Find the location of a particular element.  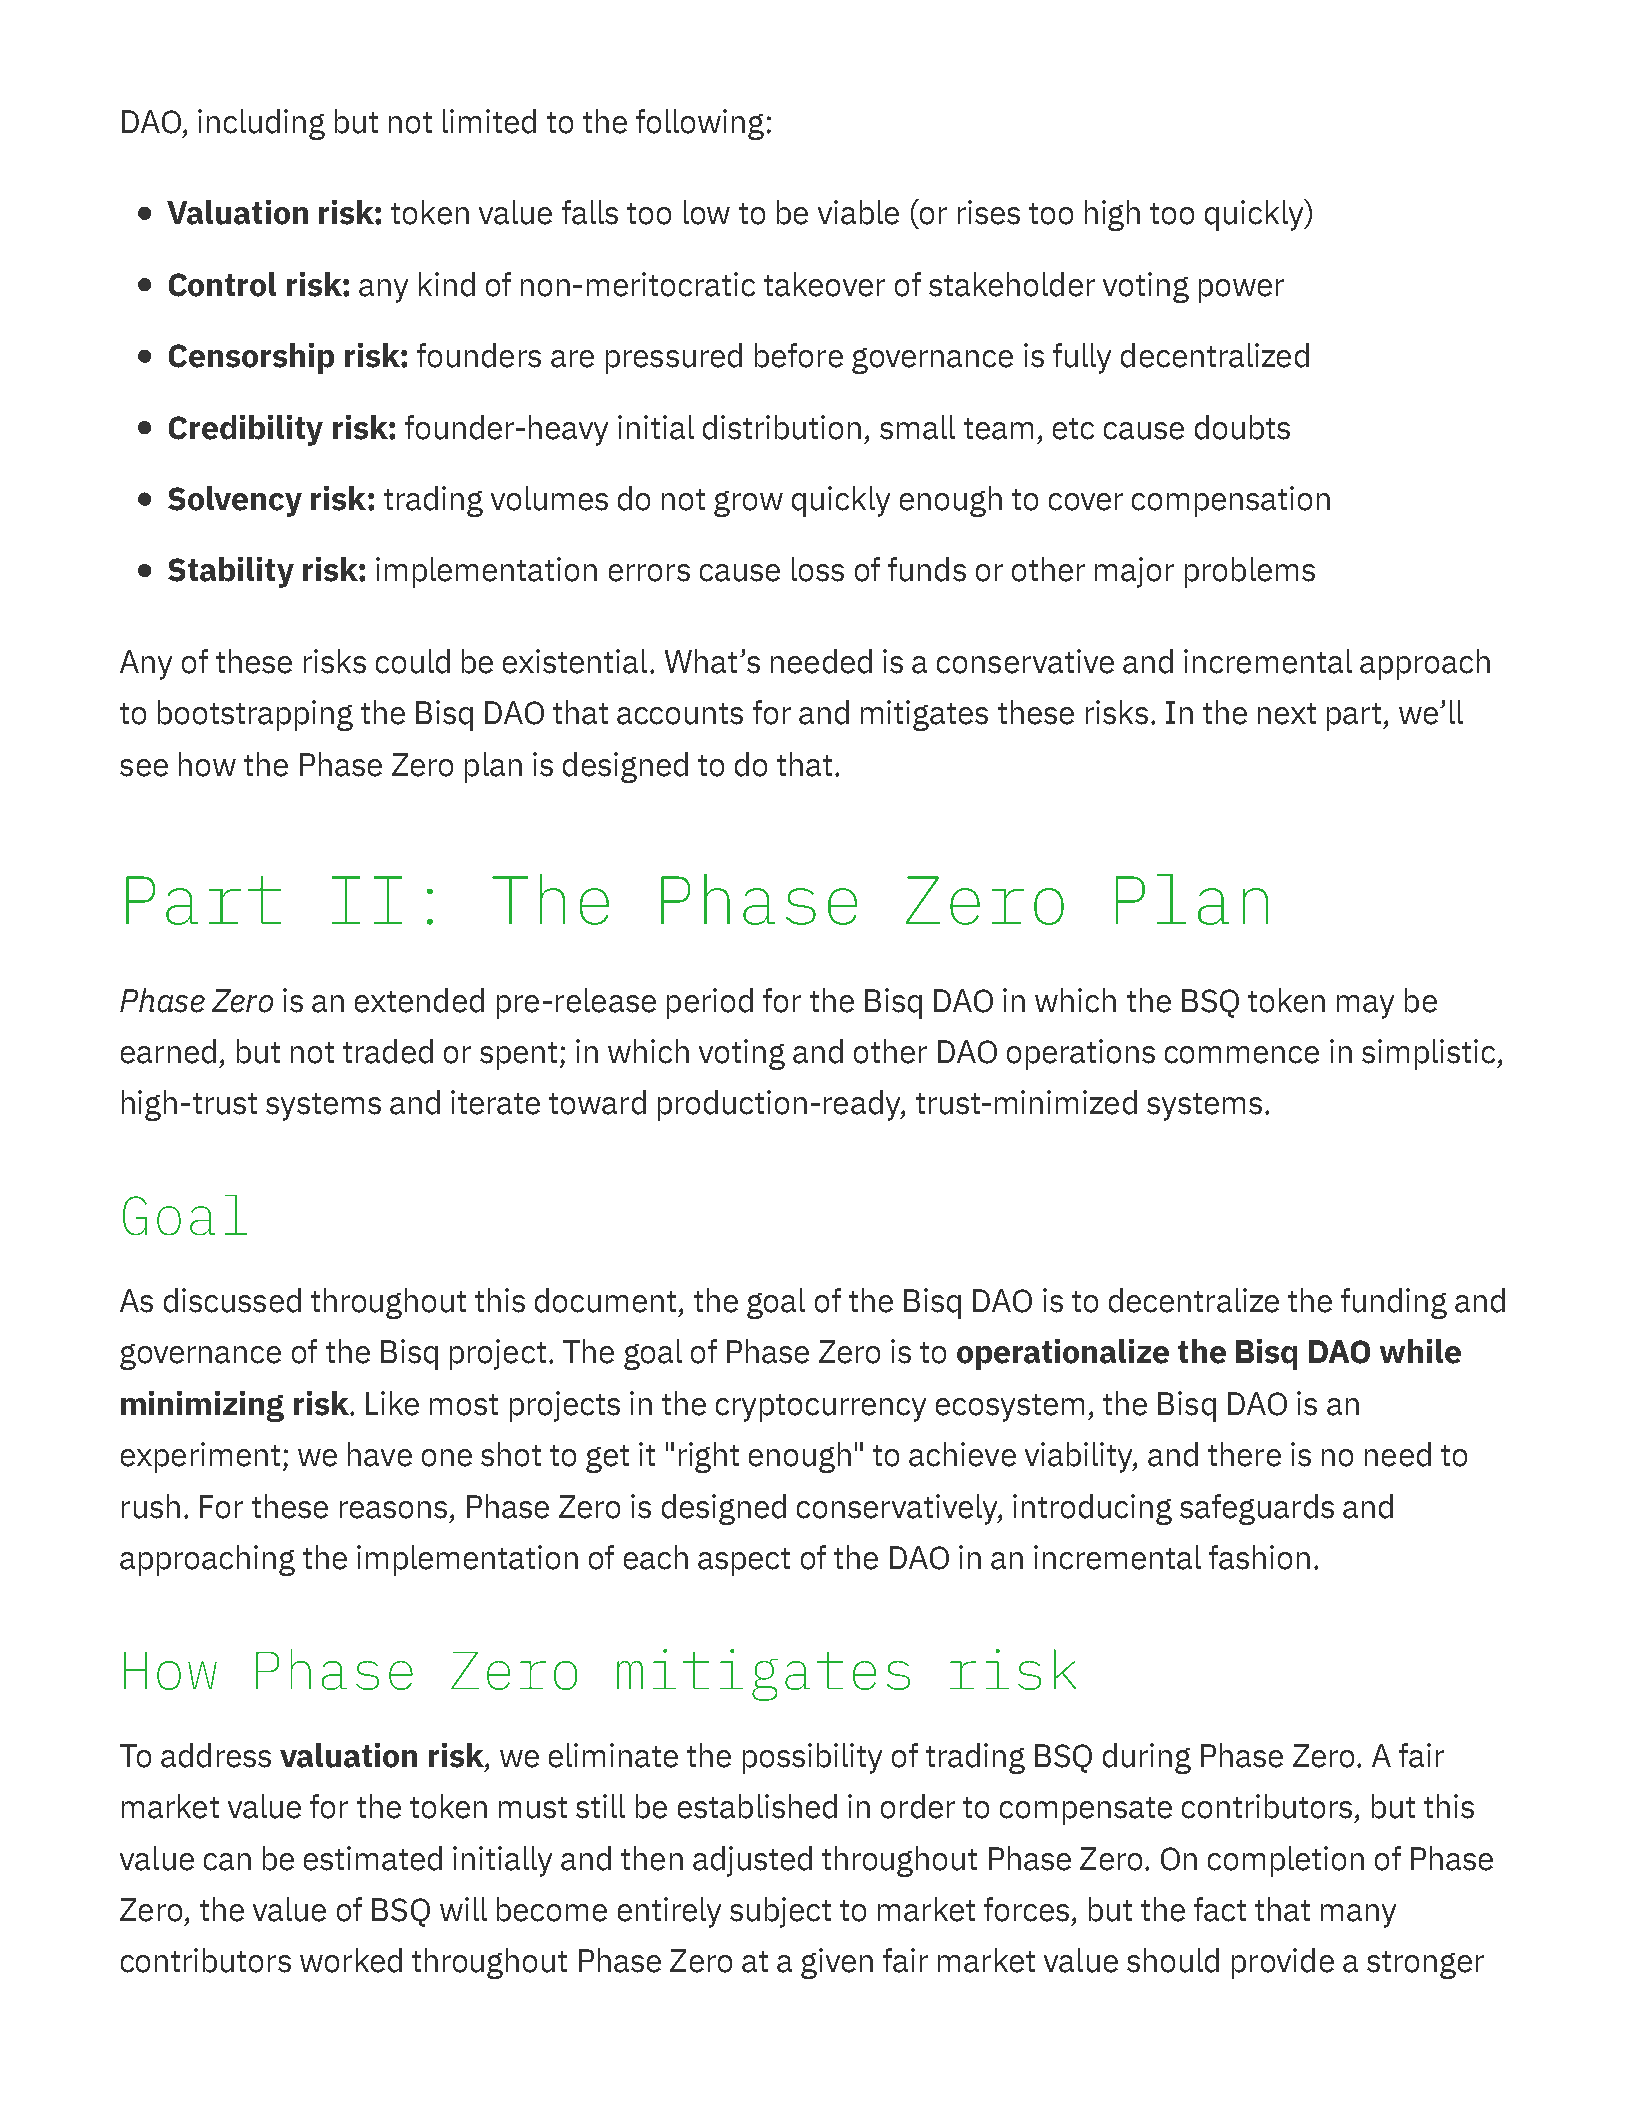

funding is located at coordinates (1394, 1303).
